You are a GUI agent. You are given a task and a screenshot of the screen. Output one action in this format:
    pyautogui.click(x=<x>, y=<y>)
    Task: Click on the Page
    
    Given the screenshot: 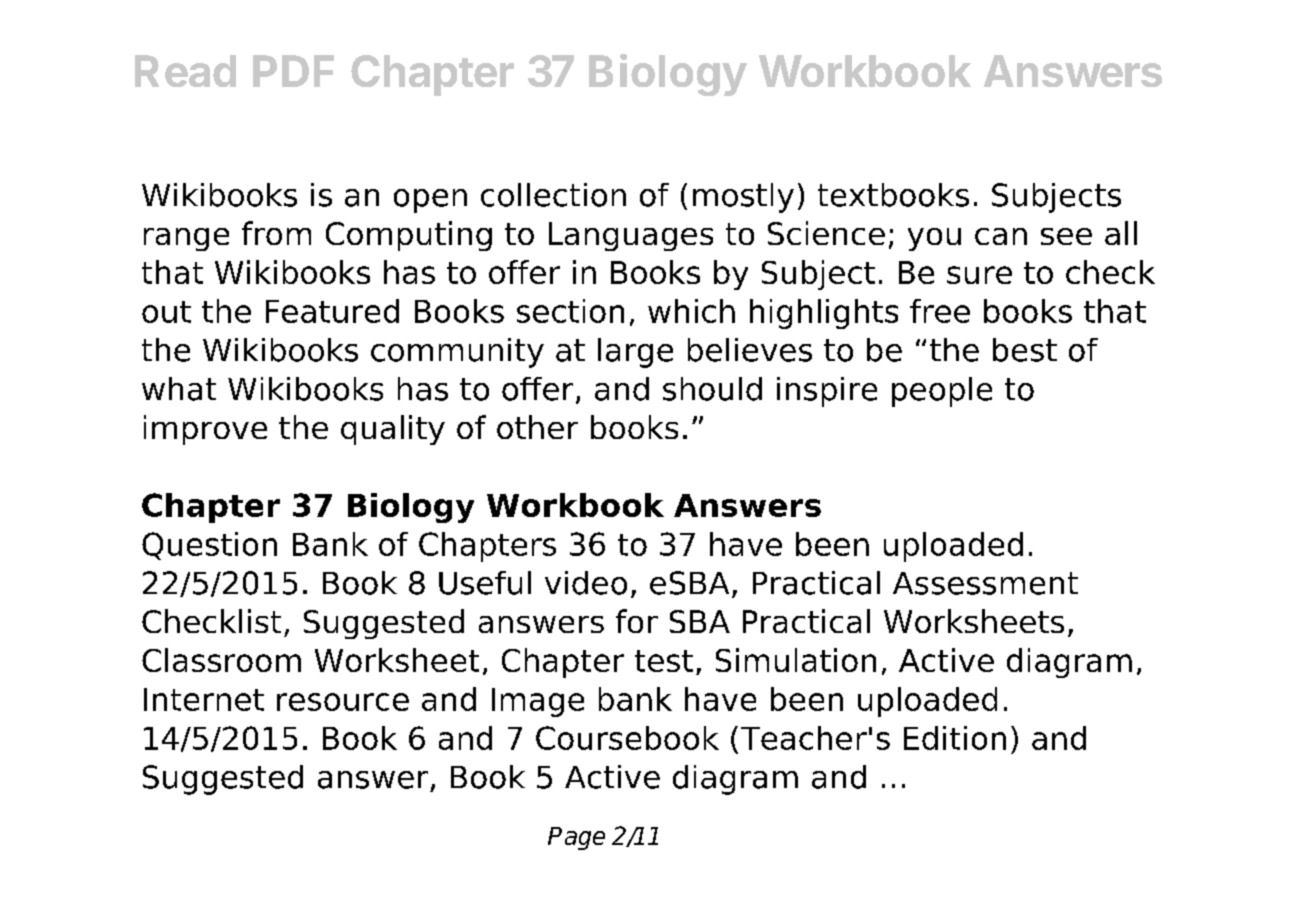 What is the action you would take?
    pyautogui.click(x=576, y=838)
